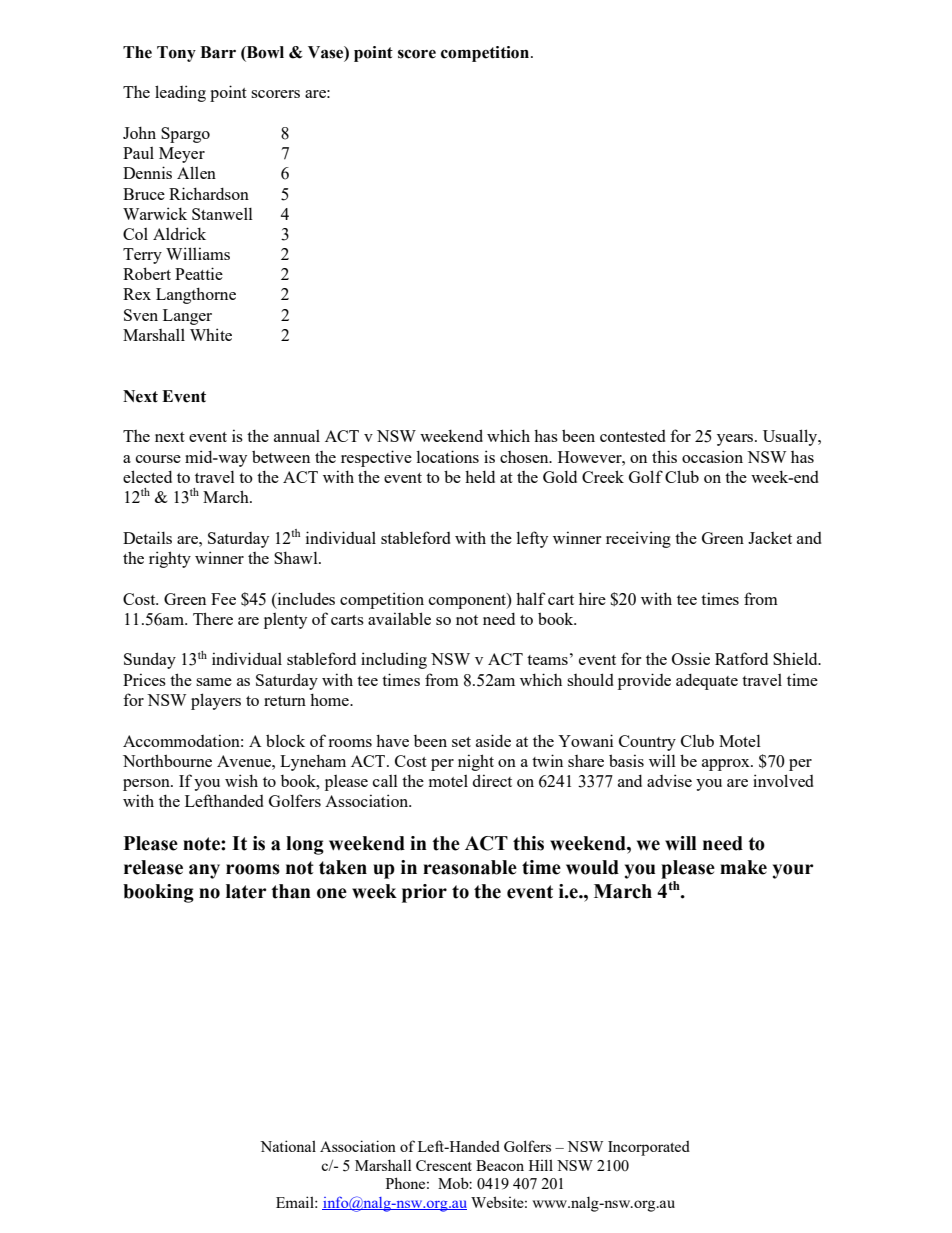 The height and width of the screenshot is (1233, 952). What do you see at coordinates (241, 780) in the screenshot?
I see `wish` at bounding box center [241, 780].
